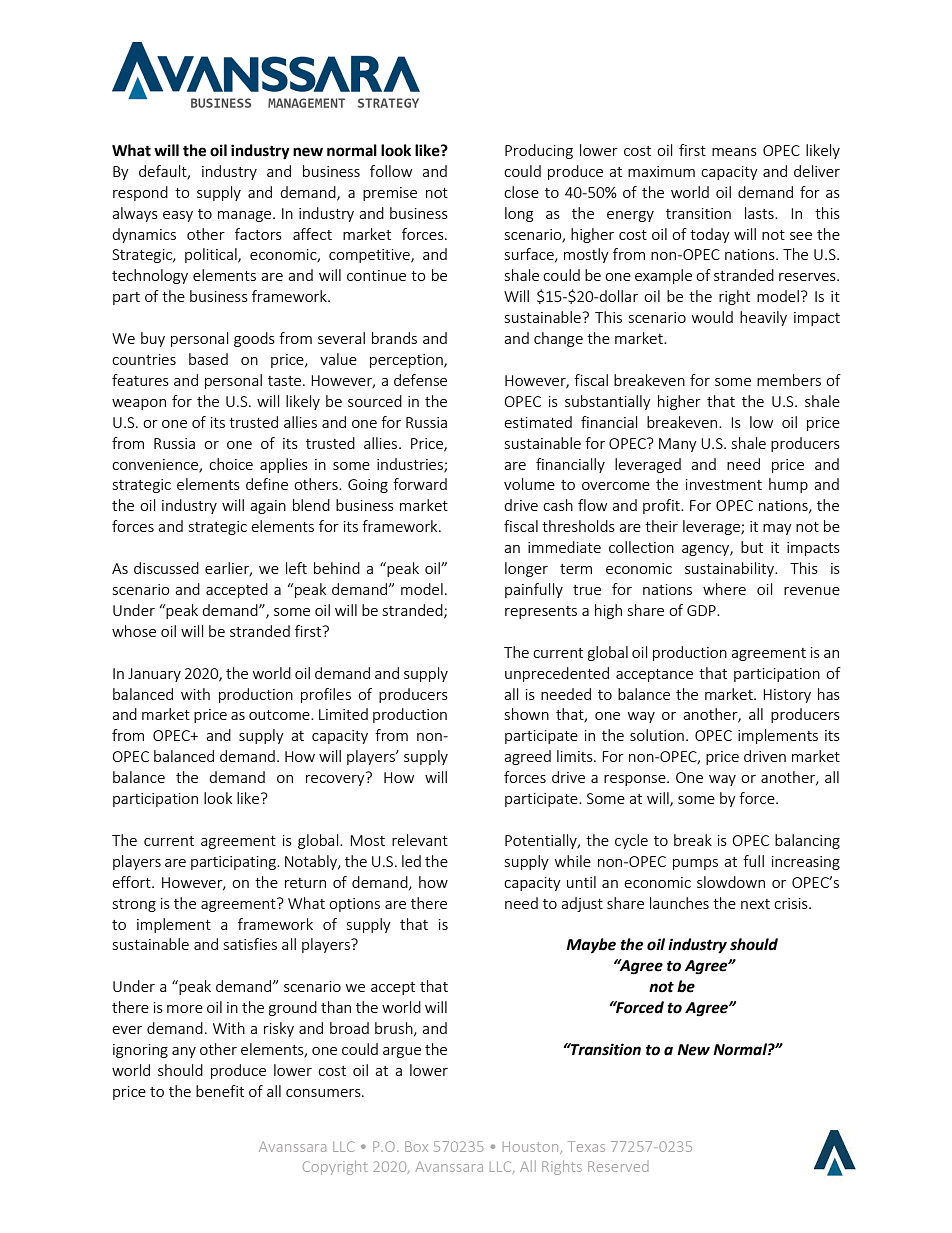 This page has width=952, height=1233. What do you see at coordinates (420, 380) in the page?
I see `defense` at bounding box center [420, 380].
